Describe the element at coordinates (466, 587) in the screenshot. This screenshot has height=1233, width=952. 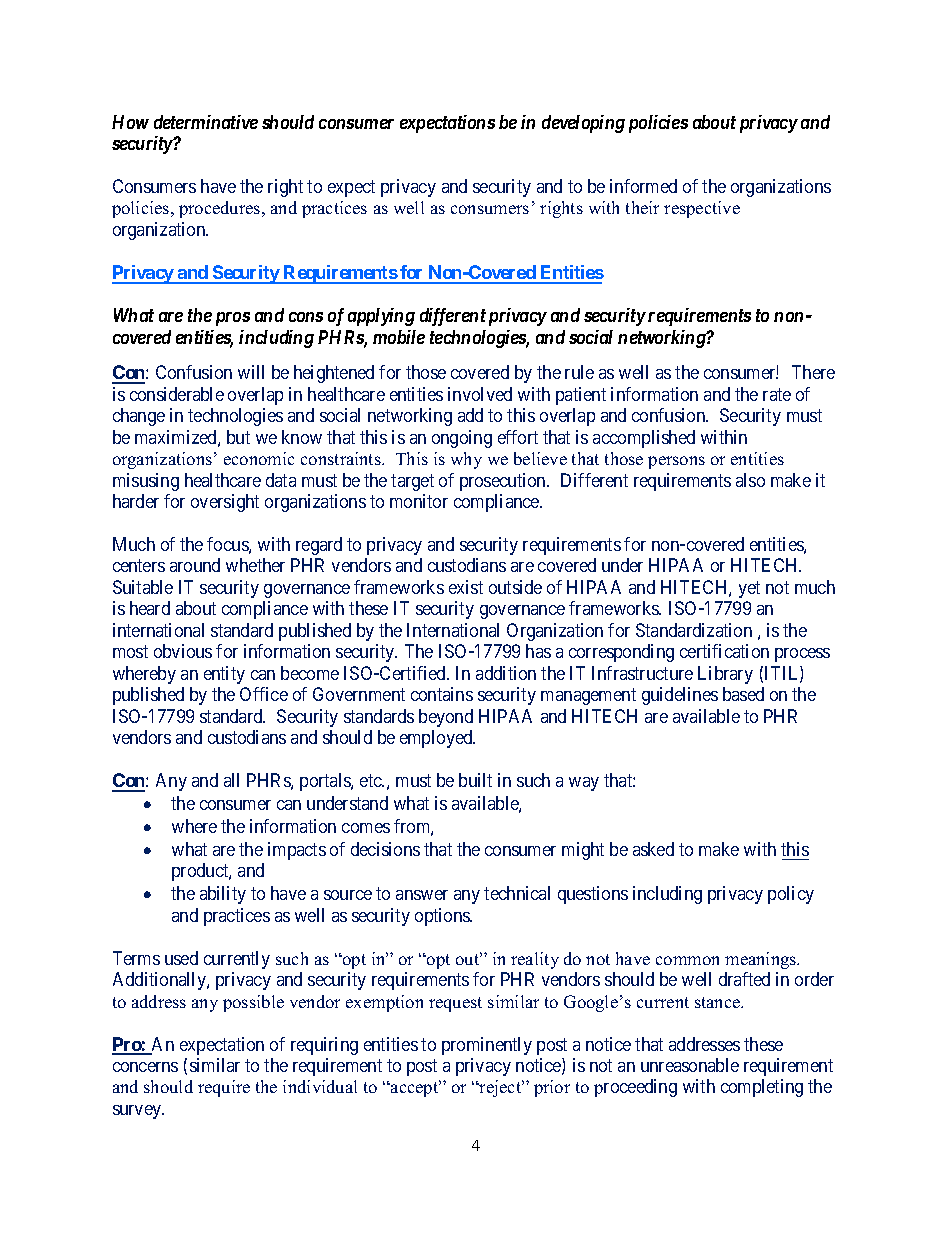
I see `exist` at that location.
